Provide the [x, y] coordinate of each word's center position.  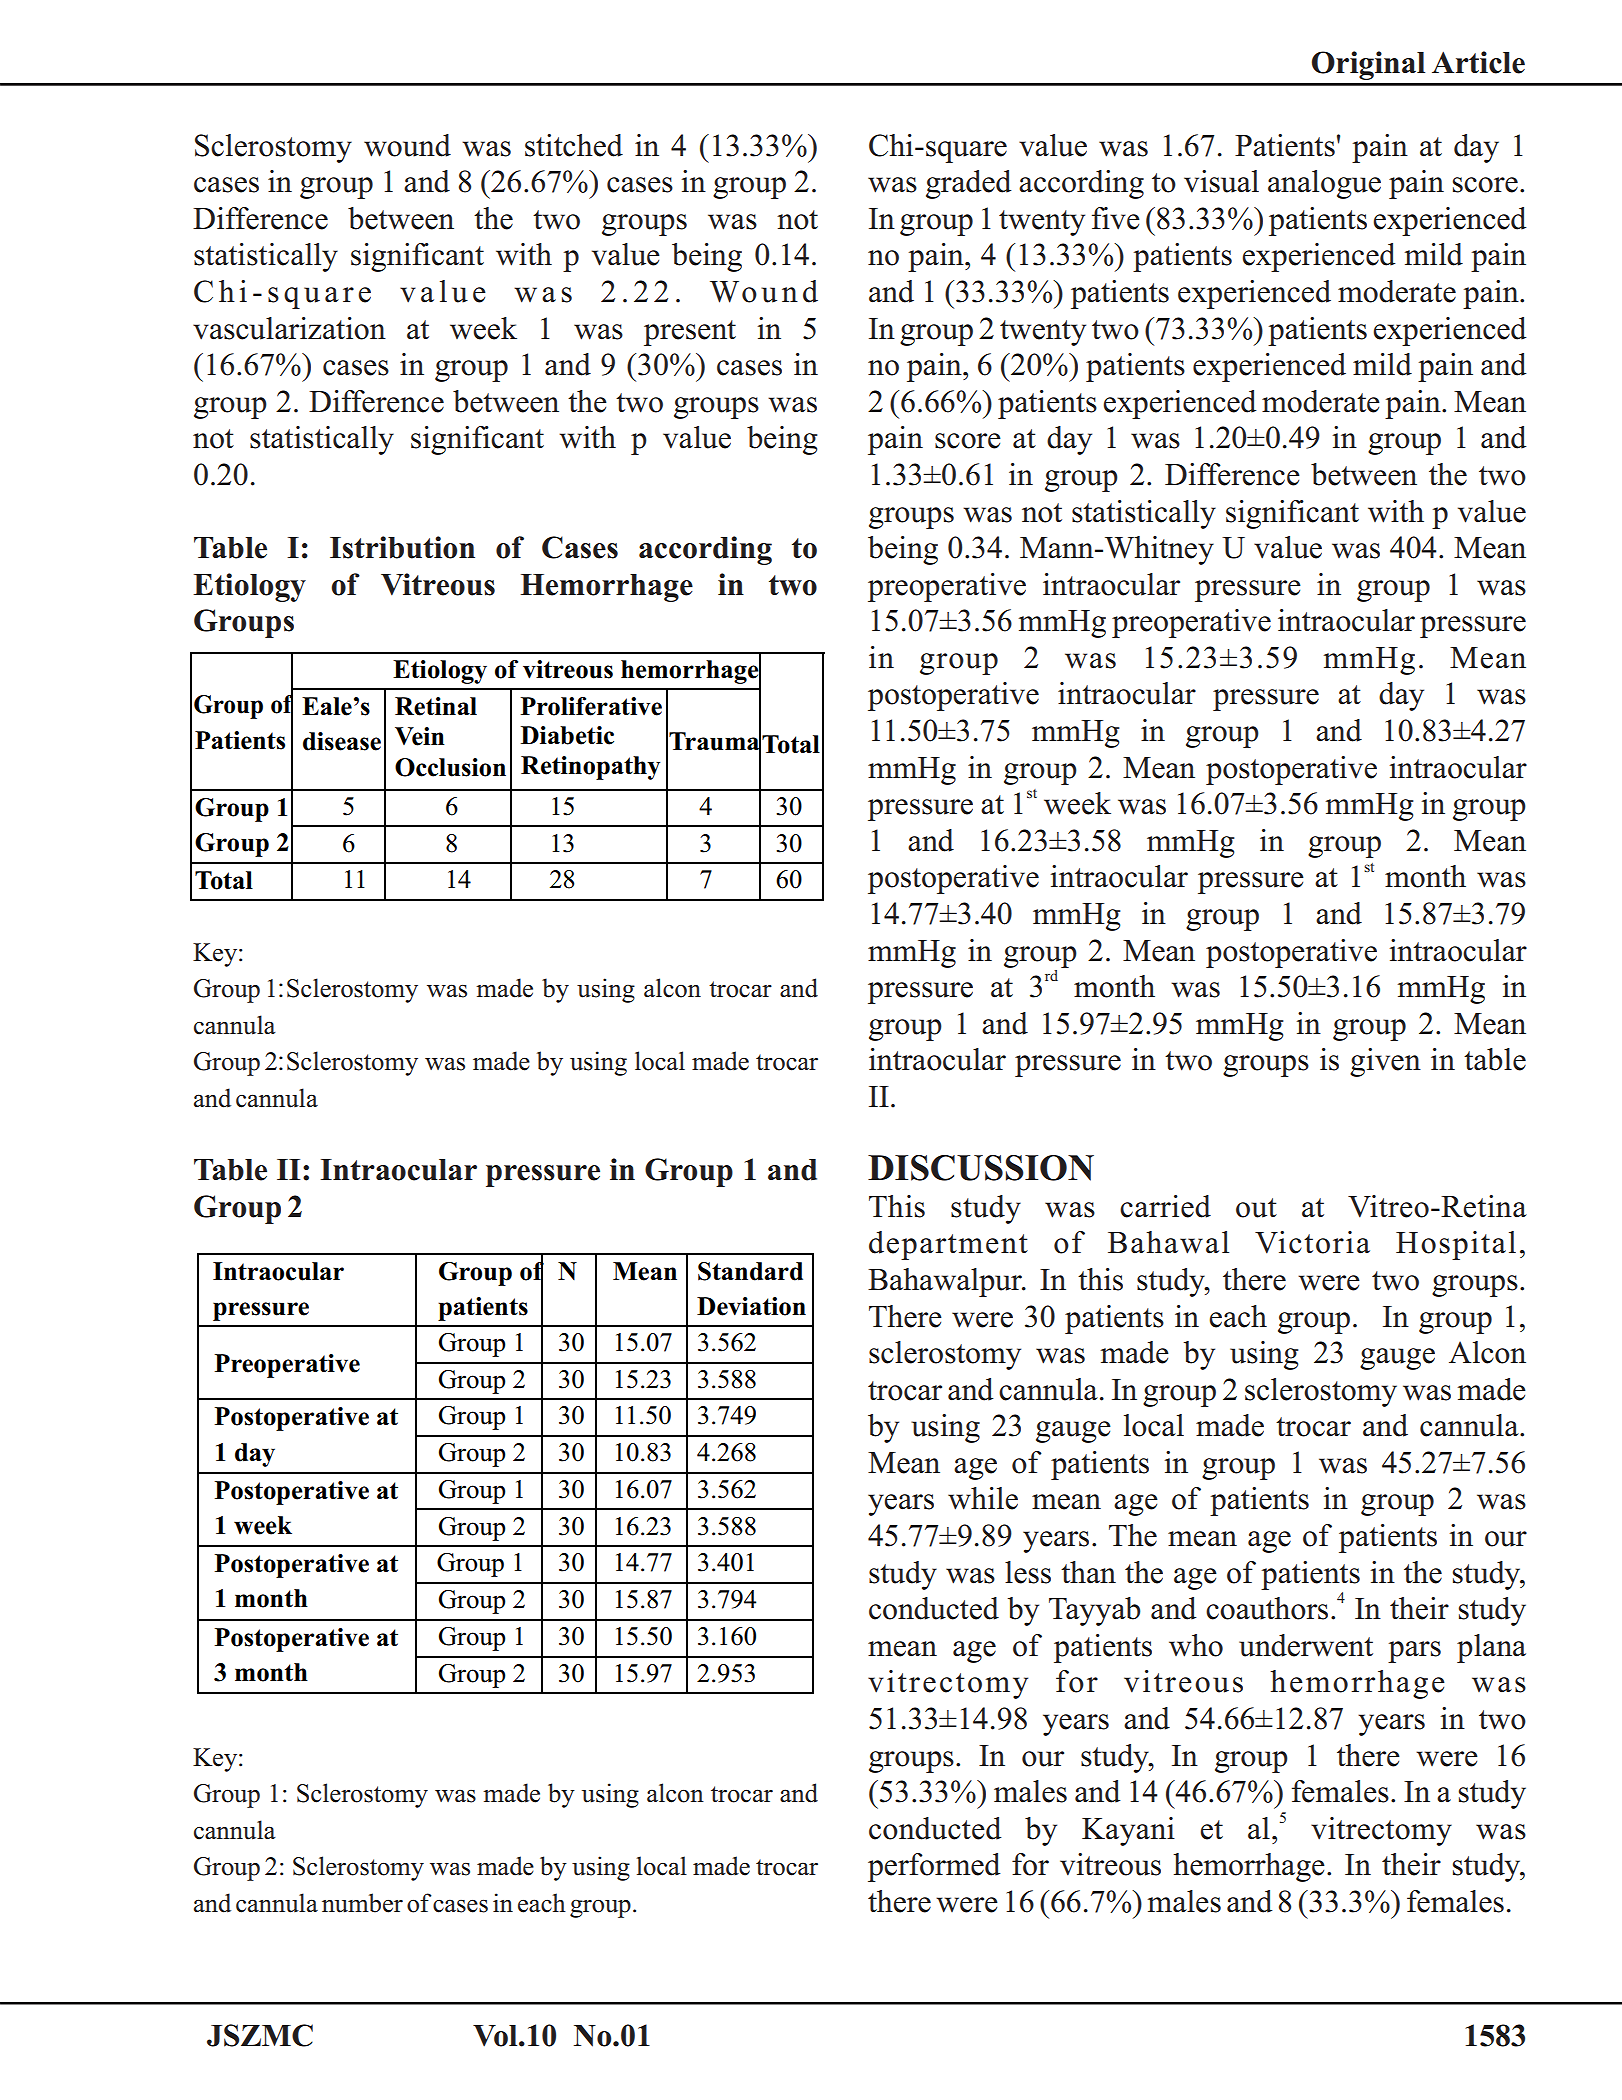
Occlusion [450, 767]
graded [968, 184]
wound [407, 145]
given [1385, 1062]
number [362, 1903]
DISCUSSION [981, 1168]
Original [1368, 65]
